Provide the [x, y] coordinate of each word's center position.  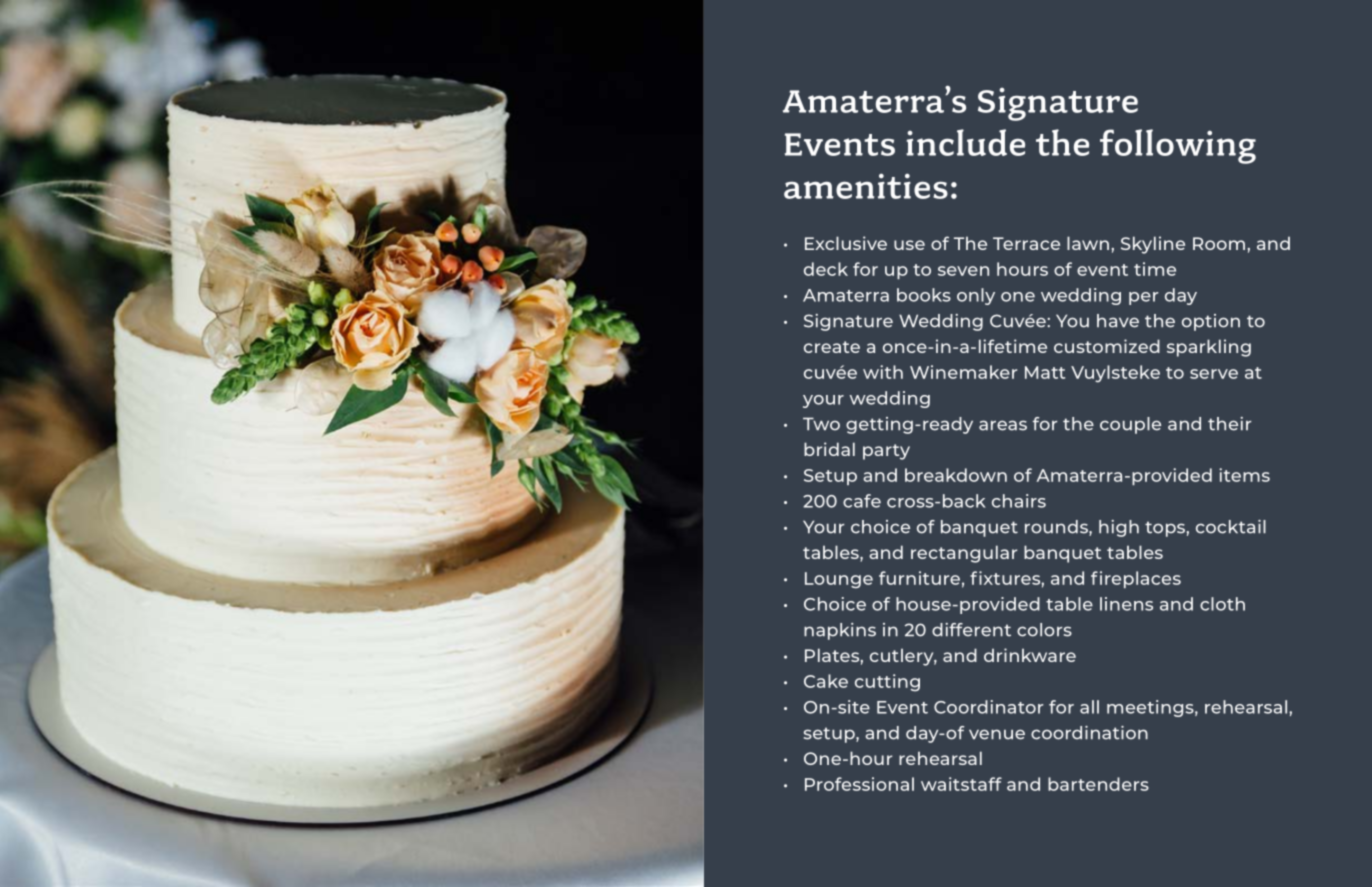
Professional [859, 784]
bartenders [1098, 784]
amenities [866, 186]
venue [997, 734]
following [1178, 146]
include [965, 142]
